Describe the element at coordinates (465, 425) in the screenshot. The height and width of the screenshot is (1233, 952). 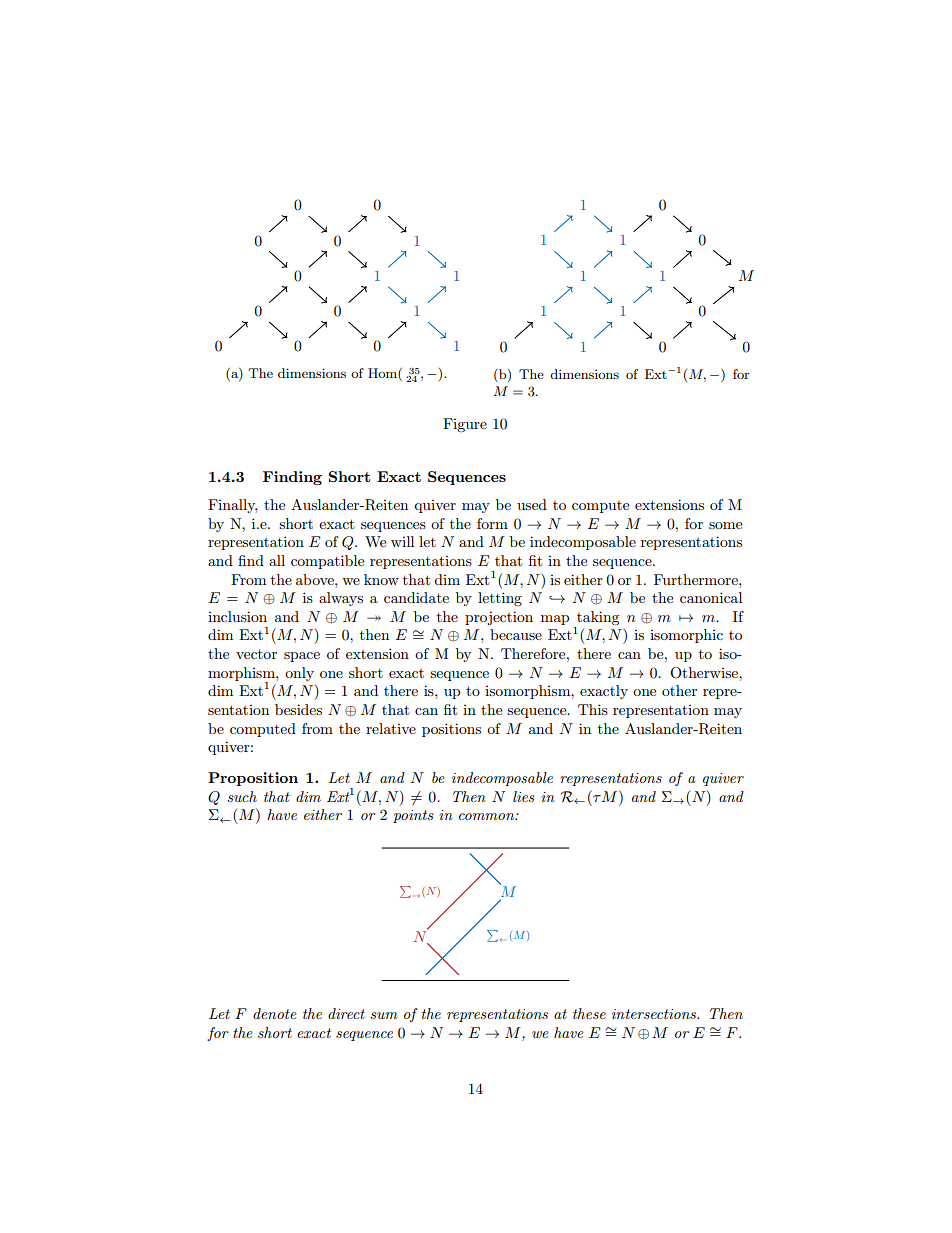
I see `Figure` at that location.
